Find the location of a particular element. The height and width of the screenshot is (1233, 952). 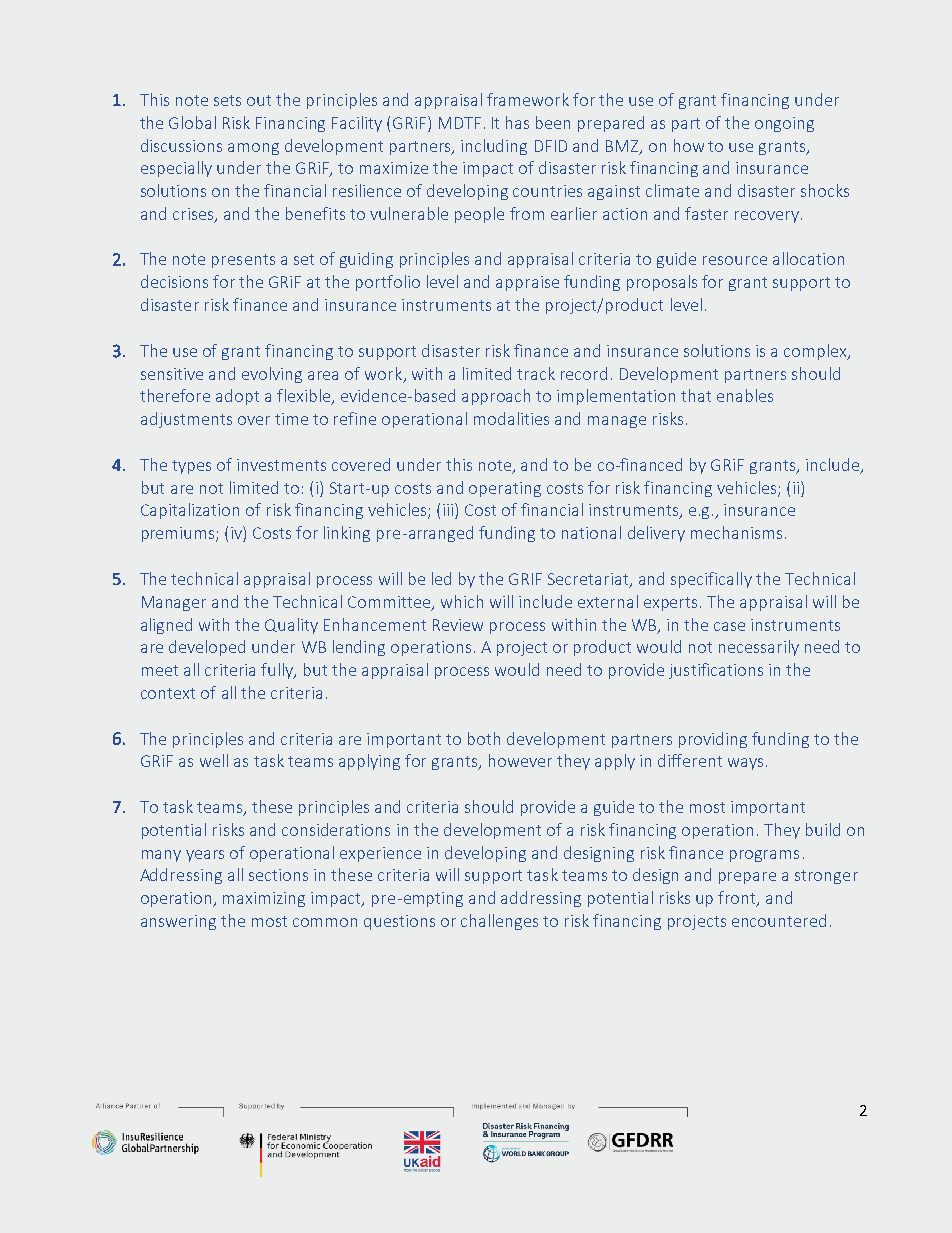

ongoing is located at coordinates (784, 124).
